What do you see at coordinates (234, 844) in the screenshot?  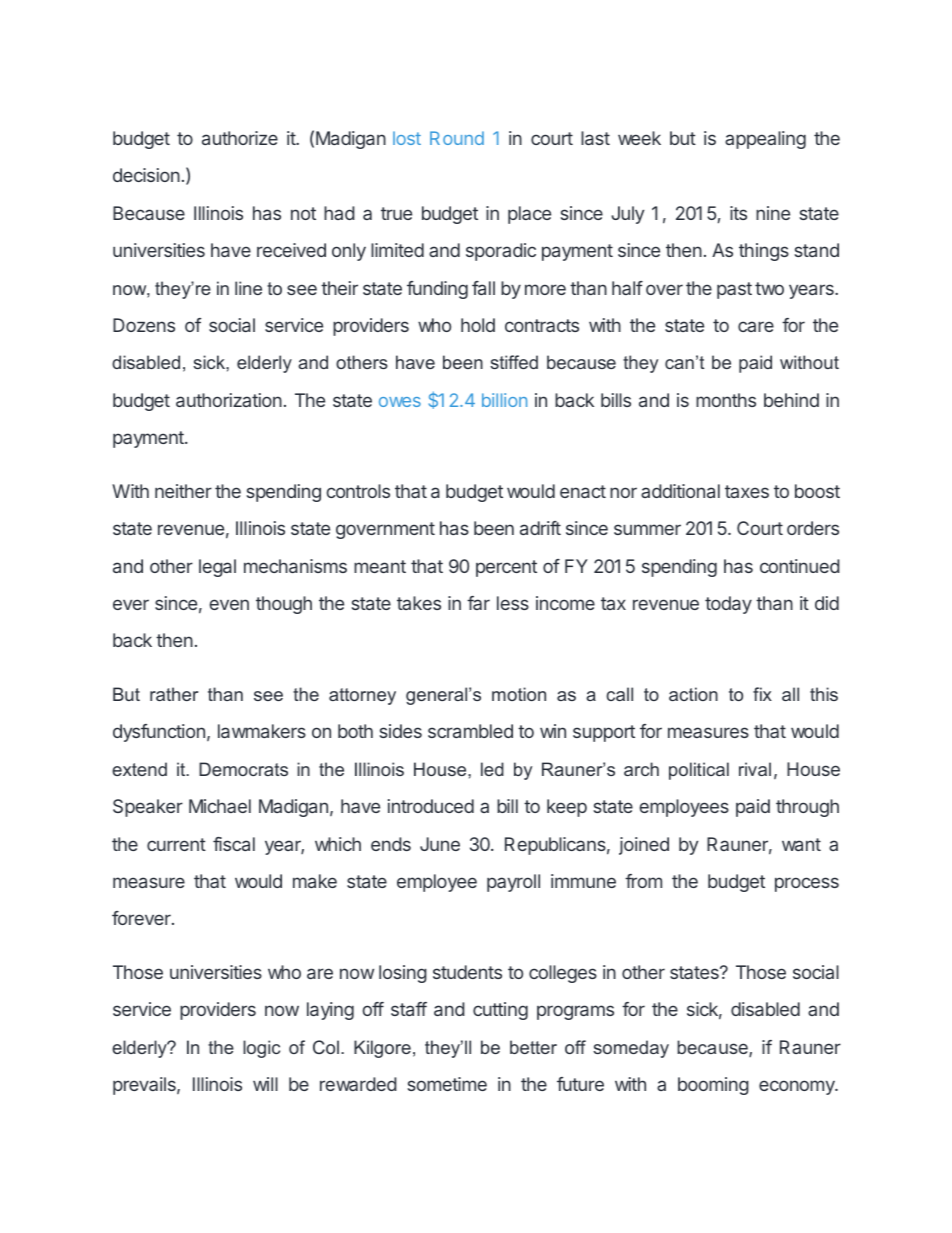 I see `fiscal` at bounding box center [234, 844].
